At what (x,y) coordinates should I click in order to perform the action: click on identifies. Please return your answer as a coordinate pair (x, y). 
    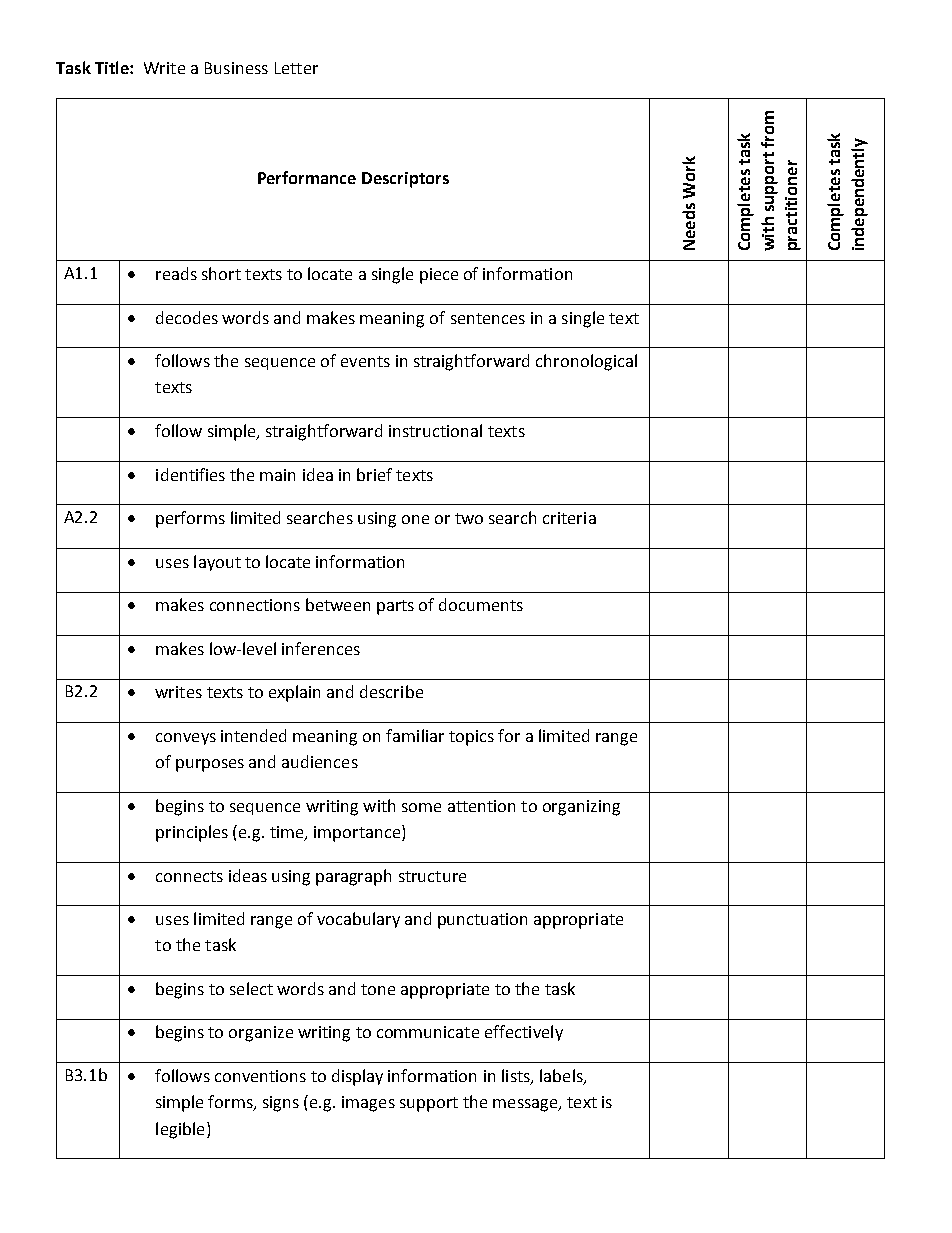
    Looking at the image, I should click on (190, 474).
